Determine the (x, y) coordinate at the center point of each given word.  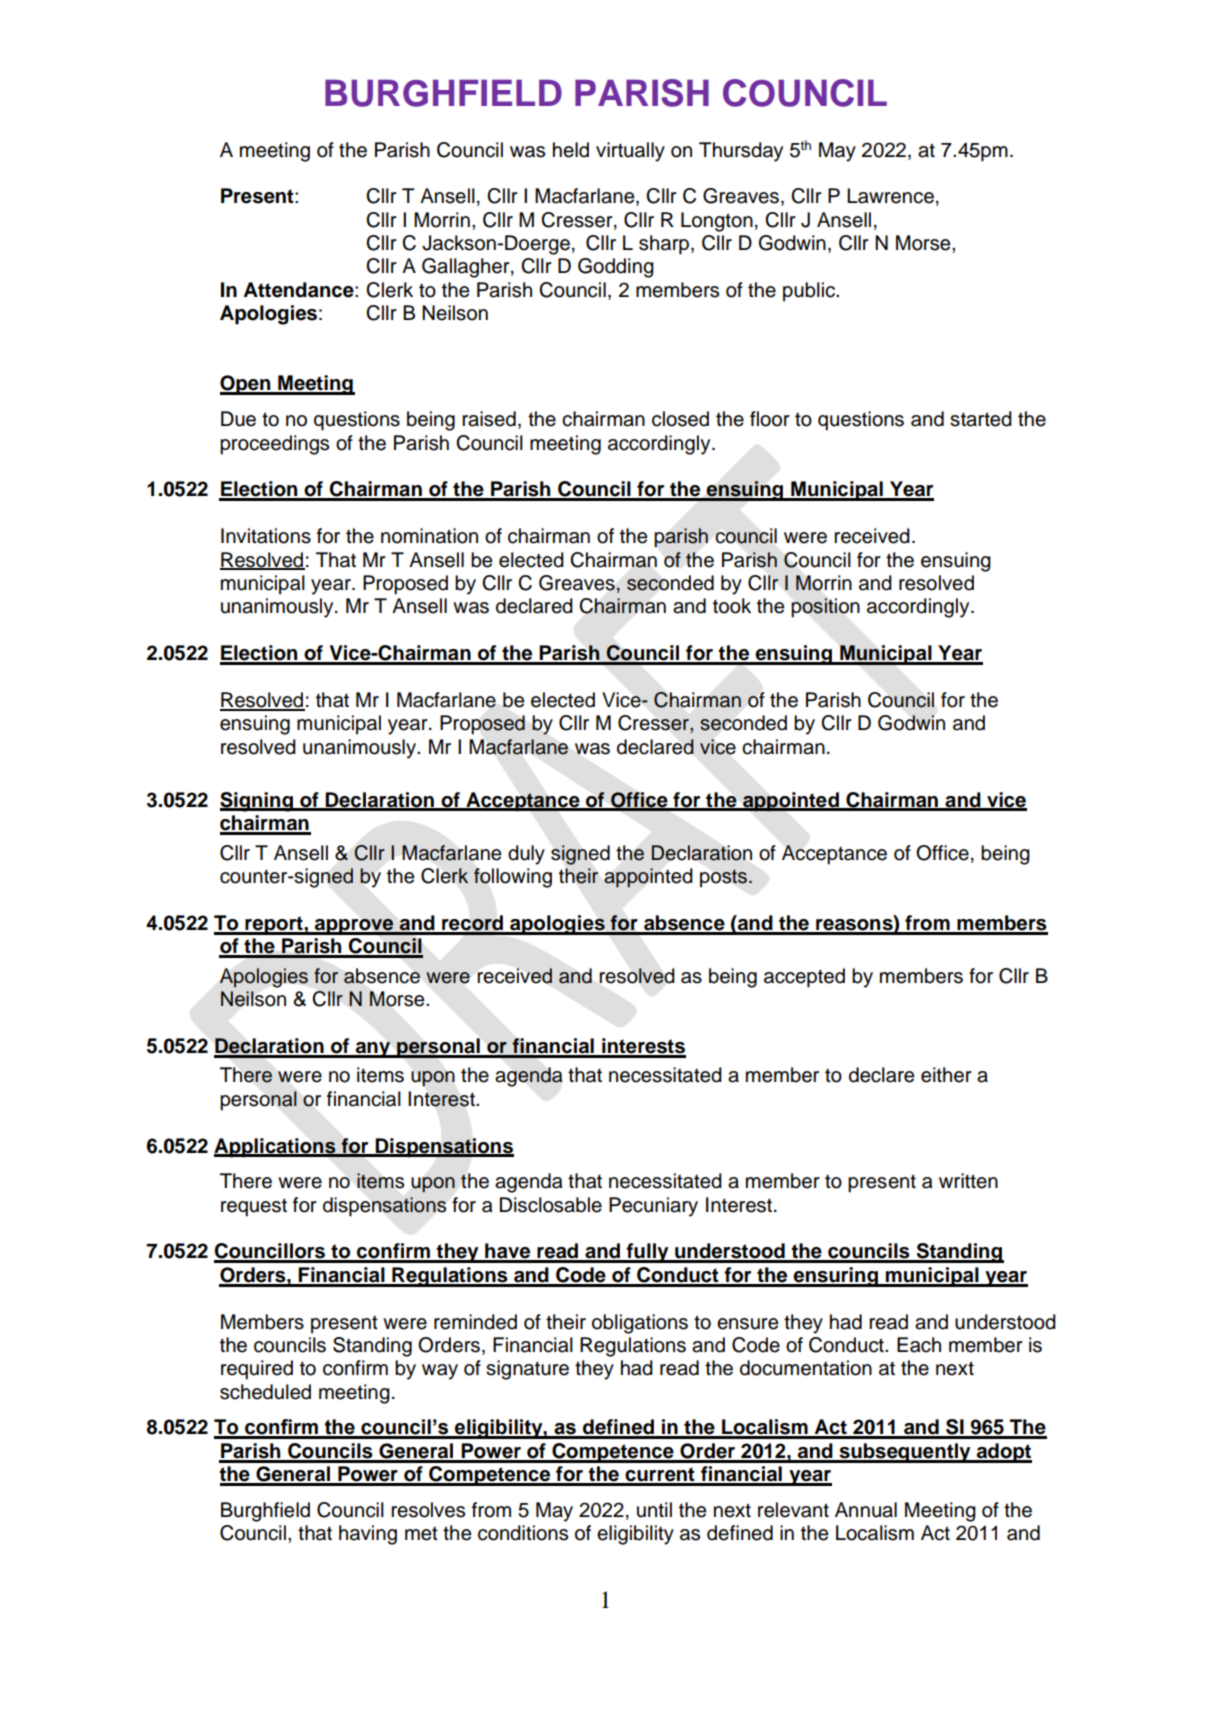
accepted (804, 978)
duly (526, 855)
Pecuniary (653, 1207)
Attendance (299, 290)
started (981, 419)
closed (680, 419)
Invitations (266, 536)
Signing (257, 802)
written (968, 1181)
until (654, 1510)
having (368, 1535)
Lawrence (890, 196)
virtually (630, 152)
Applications (276, 1148)
